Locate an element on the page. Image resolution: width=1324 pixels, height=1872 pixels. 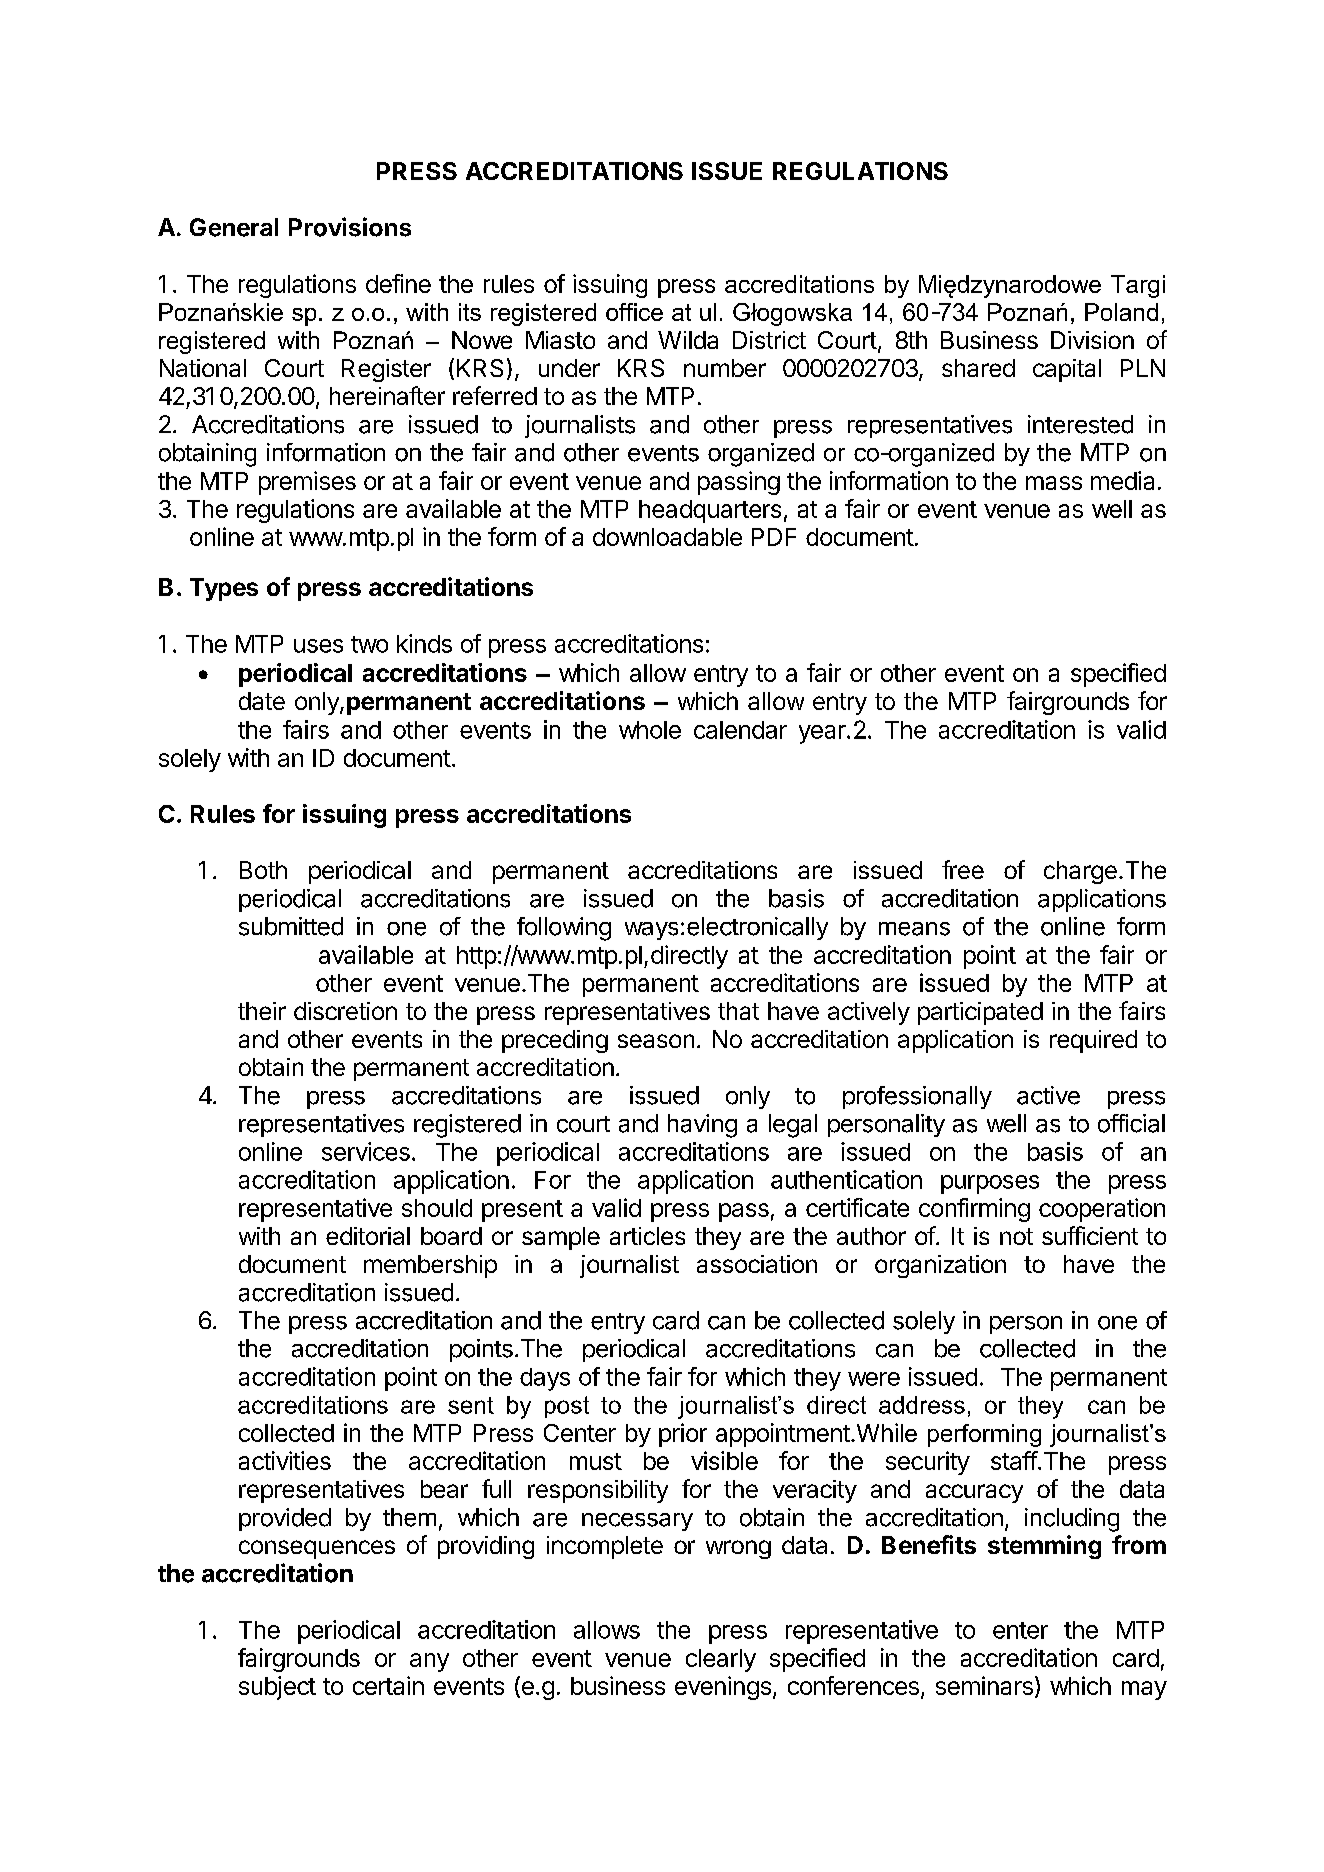
services is located at coordinates (366, 1151).
